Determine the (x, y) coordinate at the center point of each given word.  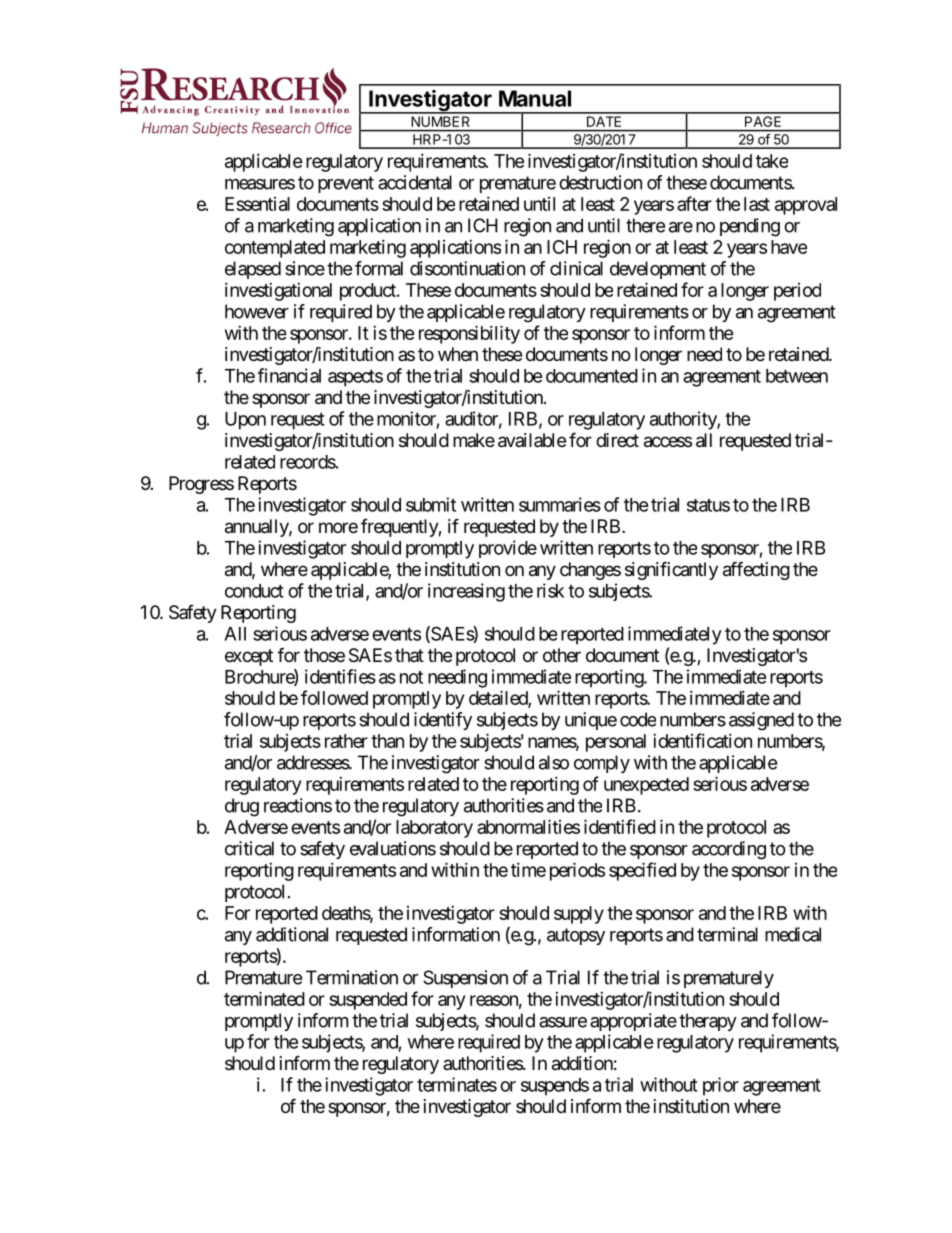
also (554, 762)
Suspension (465, 979)
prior (721, 1086)
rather (346, 741)
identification (702, 740)
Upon (245, 421)
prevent (346, 184)
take (772, 161)
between (797, 376)
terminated (264, 998)
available (532, 440)
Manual (535, 98)
